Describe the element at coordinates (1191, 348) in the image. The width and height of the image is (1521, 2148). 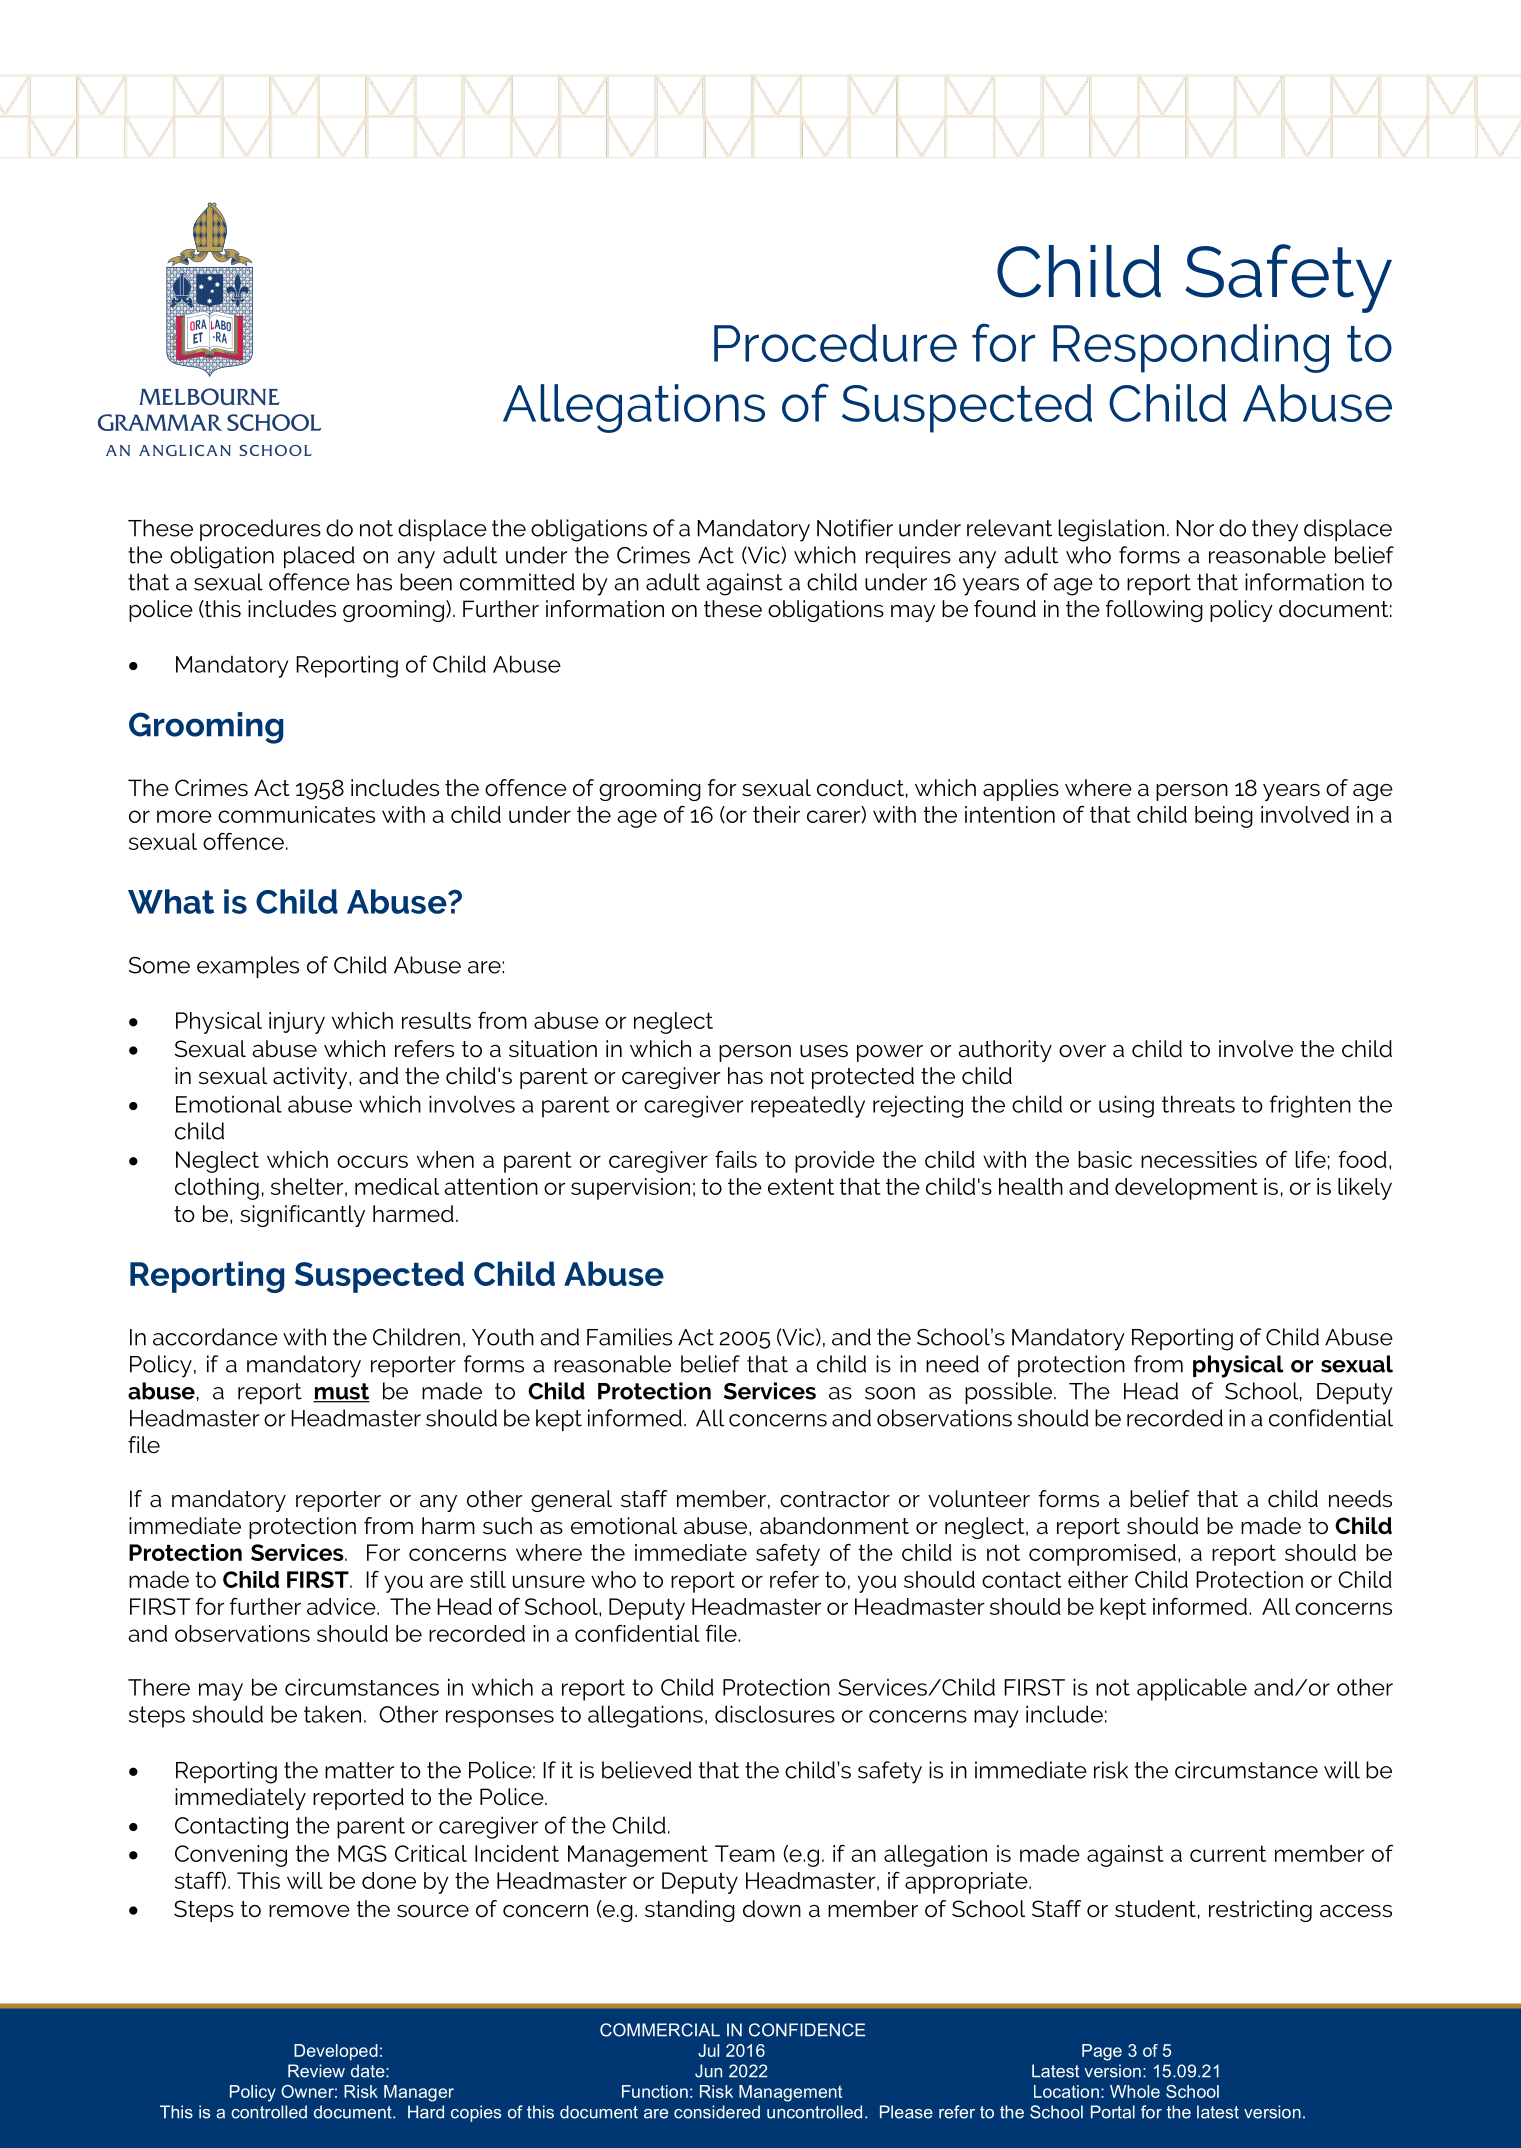
I see `Responding` at that location.
